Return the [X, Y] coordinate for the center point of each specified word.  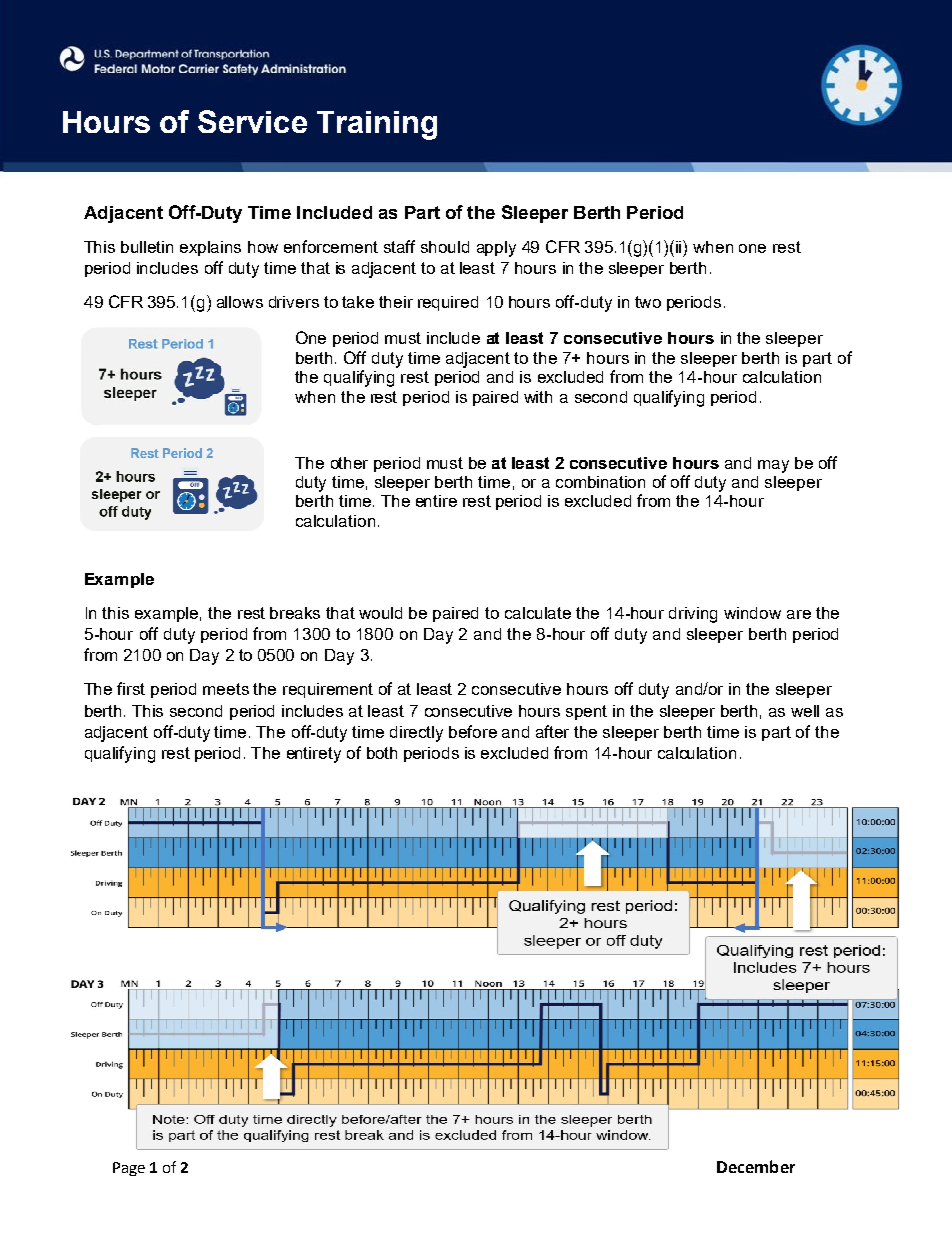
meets [226, 689]
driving [693, 615]
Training [377, 125]
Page [129, 1169]
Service [252, 121]
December [756, 1166]
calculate [538, 613]
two [648, 302]
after [552, 731]
